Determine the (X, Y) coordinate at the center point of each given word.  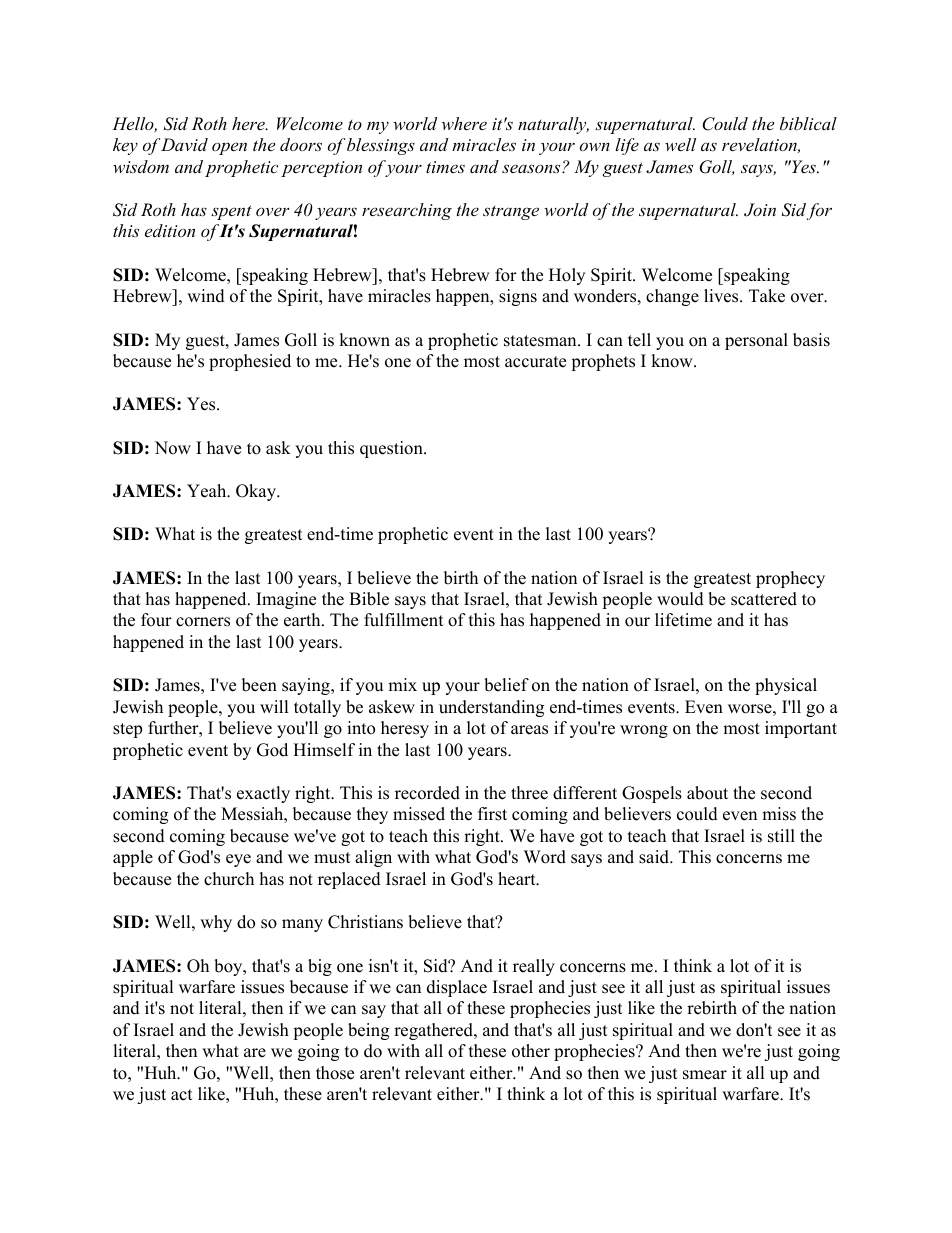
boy (229, 967)
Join (760, 210)
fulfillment (404, 620)
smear (705, 1075)
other (531, 1051)
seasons (532, 168)
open (229, 148)
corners (203, 622)
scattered (764, 599)
